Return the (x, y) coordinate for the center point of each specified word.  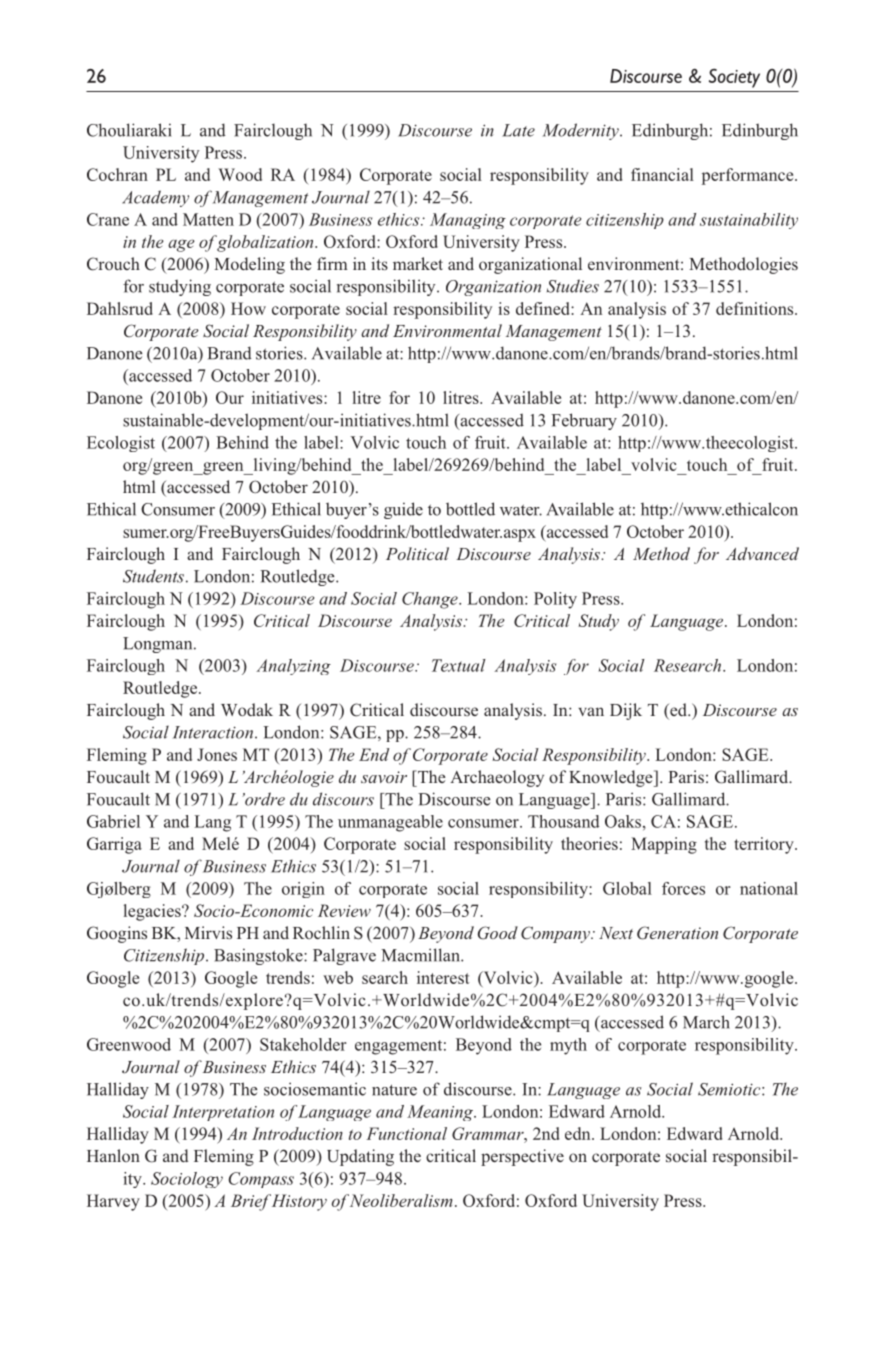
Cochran (117, 174)
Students (153, 576)
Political (417, 553)
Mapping (664, 845)
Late (518, 130)
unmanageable (390, 823)
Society (734, 78)
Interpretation (223, 1113)
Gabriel (113, 821)
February (584, 421)
